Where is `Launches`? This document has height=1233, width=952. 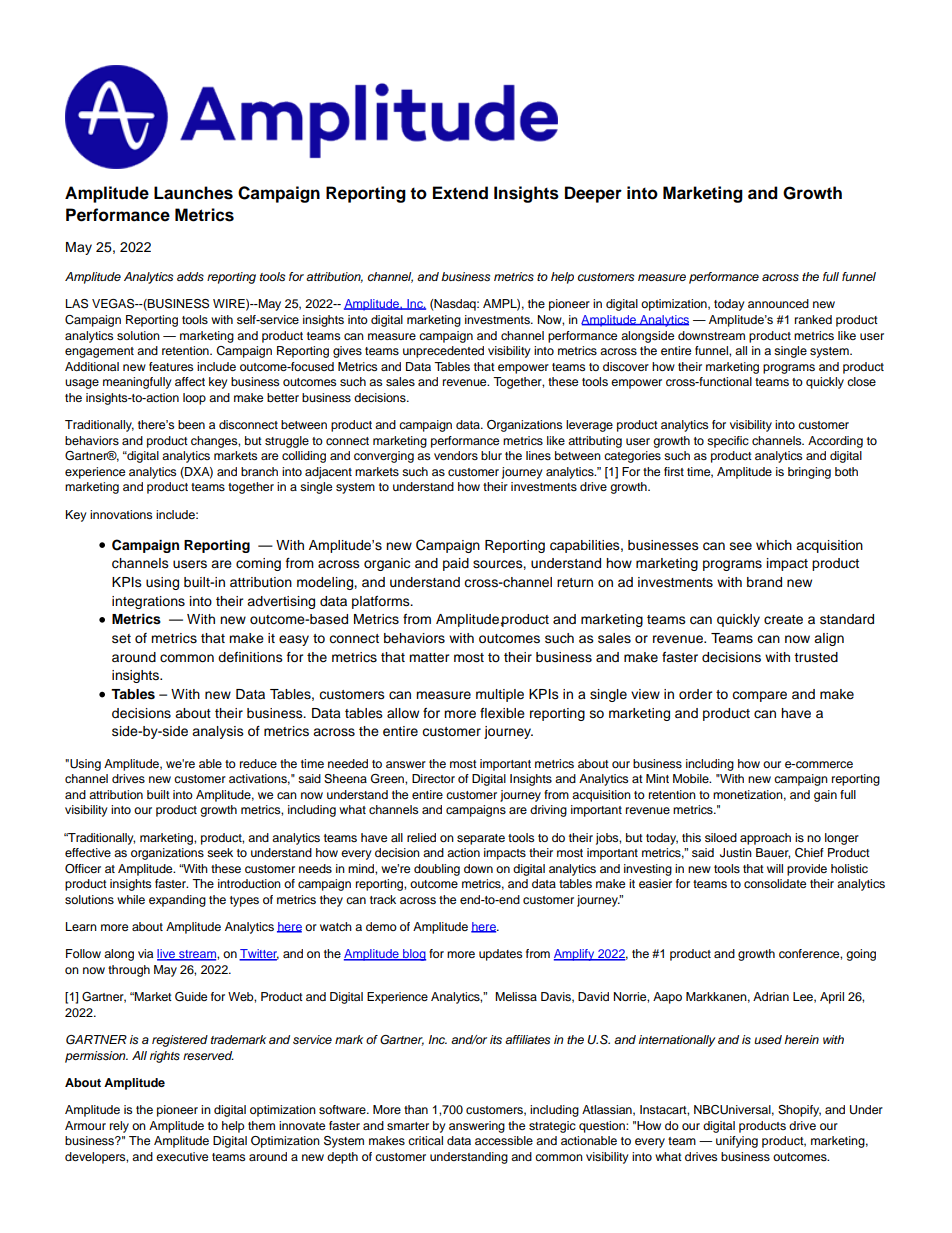 Launches is located at coordinates (193, 193).
